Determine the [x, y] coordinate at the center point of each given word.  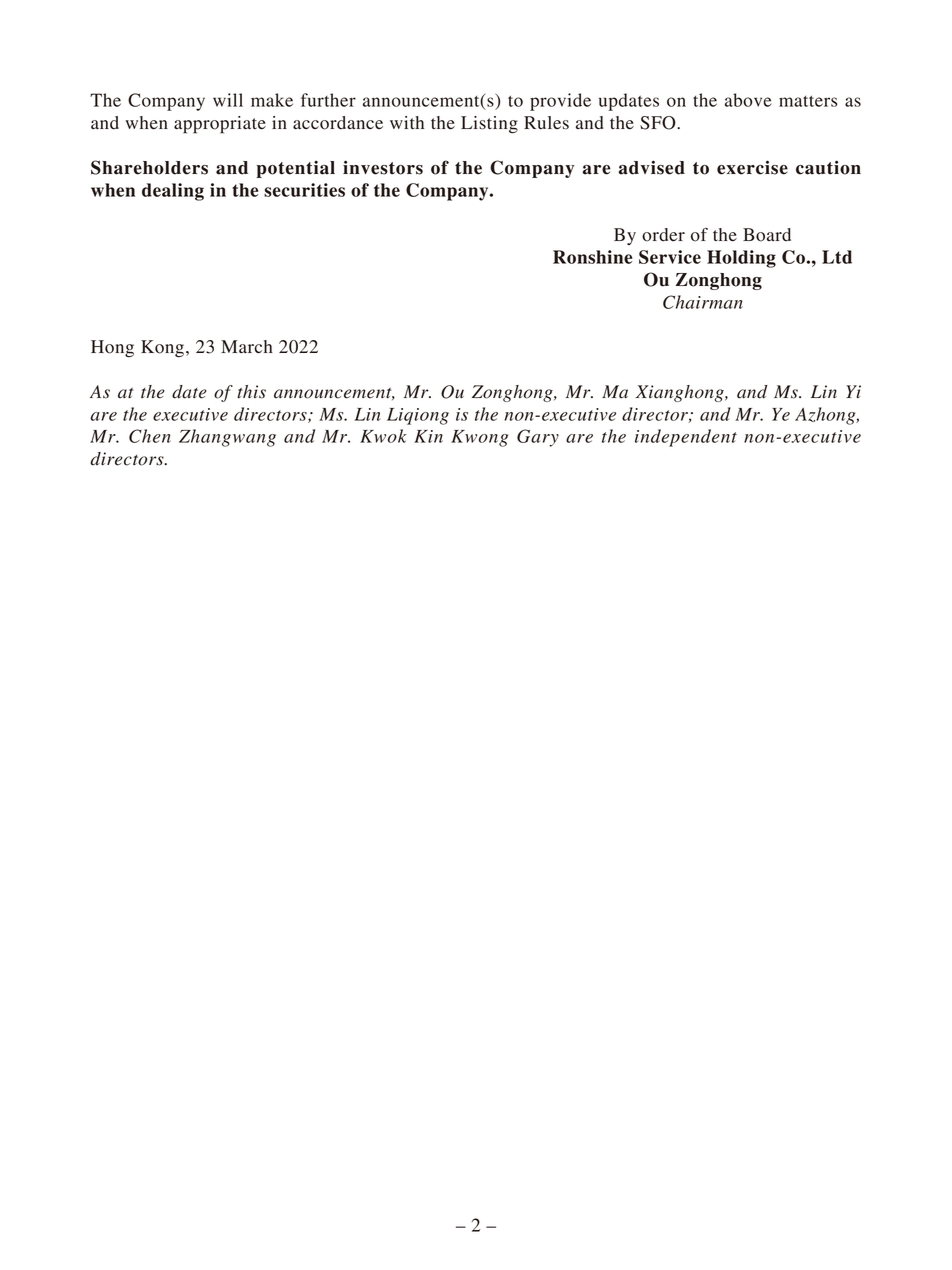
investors [383, 167]
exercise [752, 167]
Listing [489, 125]
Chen [150, 436]
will [228, 100]
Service [670, 257]
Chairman [703, 302]
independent [686, 438]
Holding [741, 259]
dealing [173, 192]
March [247, 347]
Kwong [479, 438]
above [748, 100]
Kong [162, 349]
